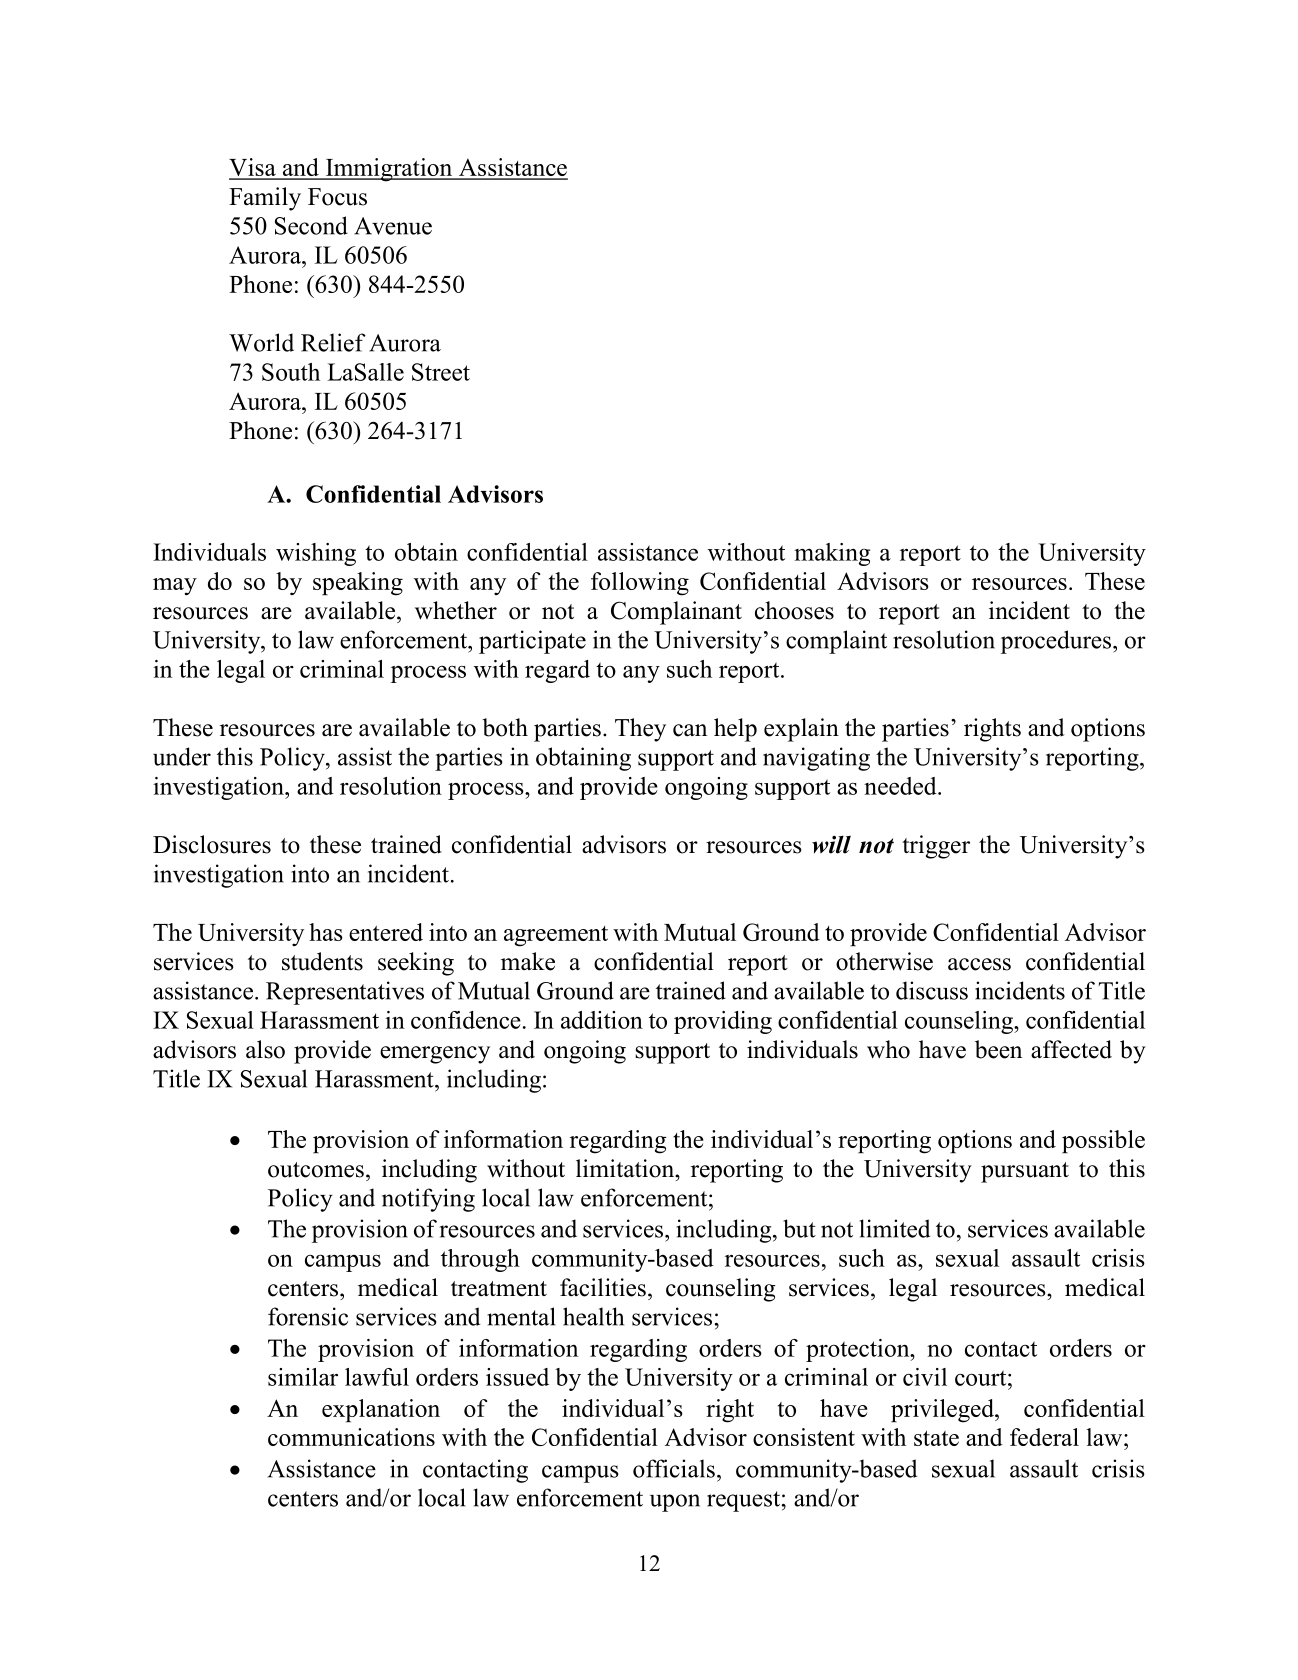 This screenshot has width=1298, height=1680. Describe the element at coordinates (351, 1437) in the screenshot. I see `communications` at that location.
